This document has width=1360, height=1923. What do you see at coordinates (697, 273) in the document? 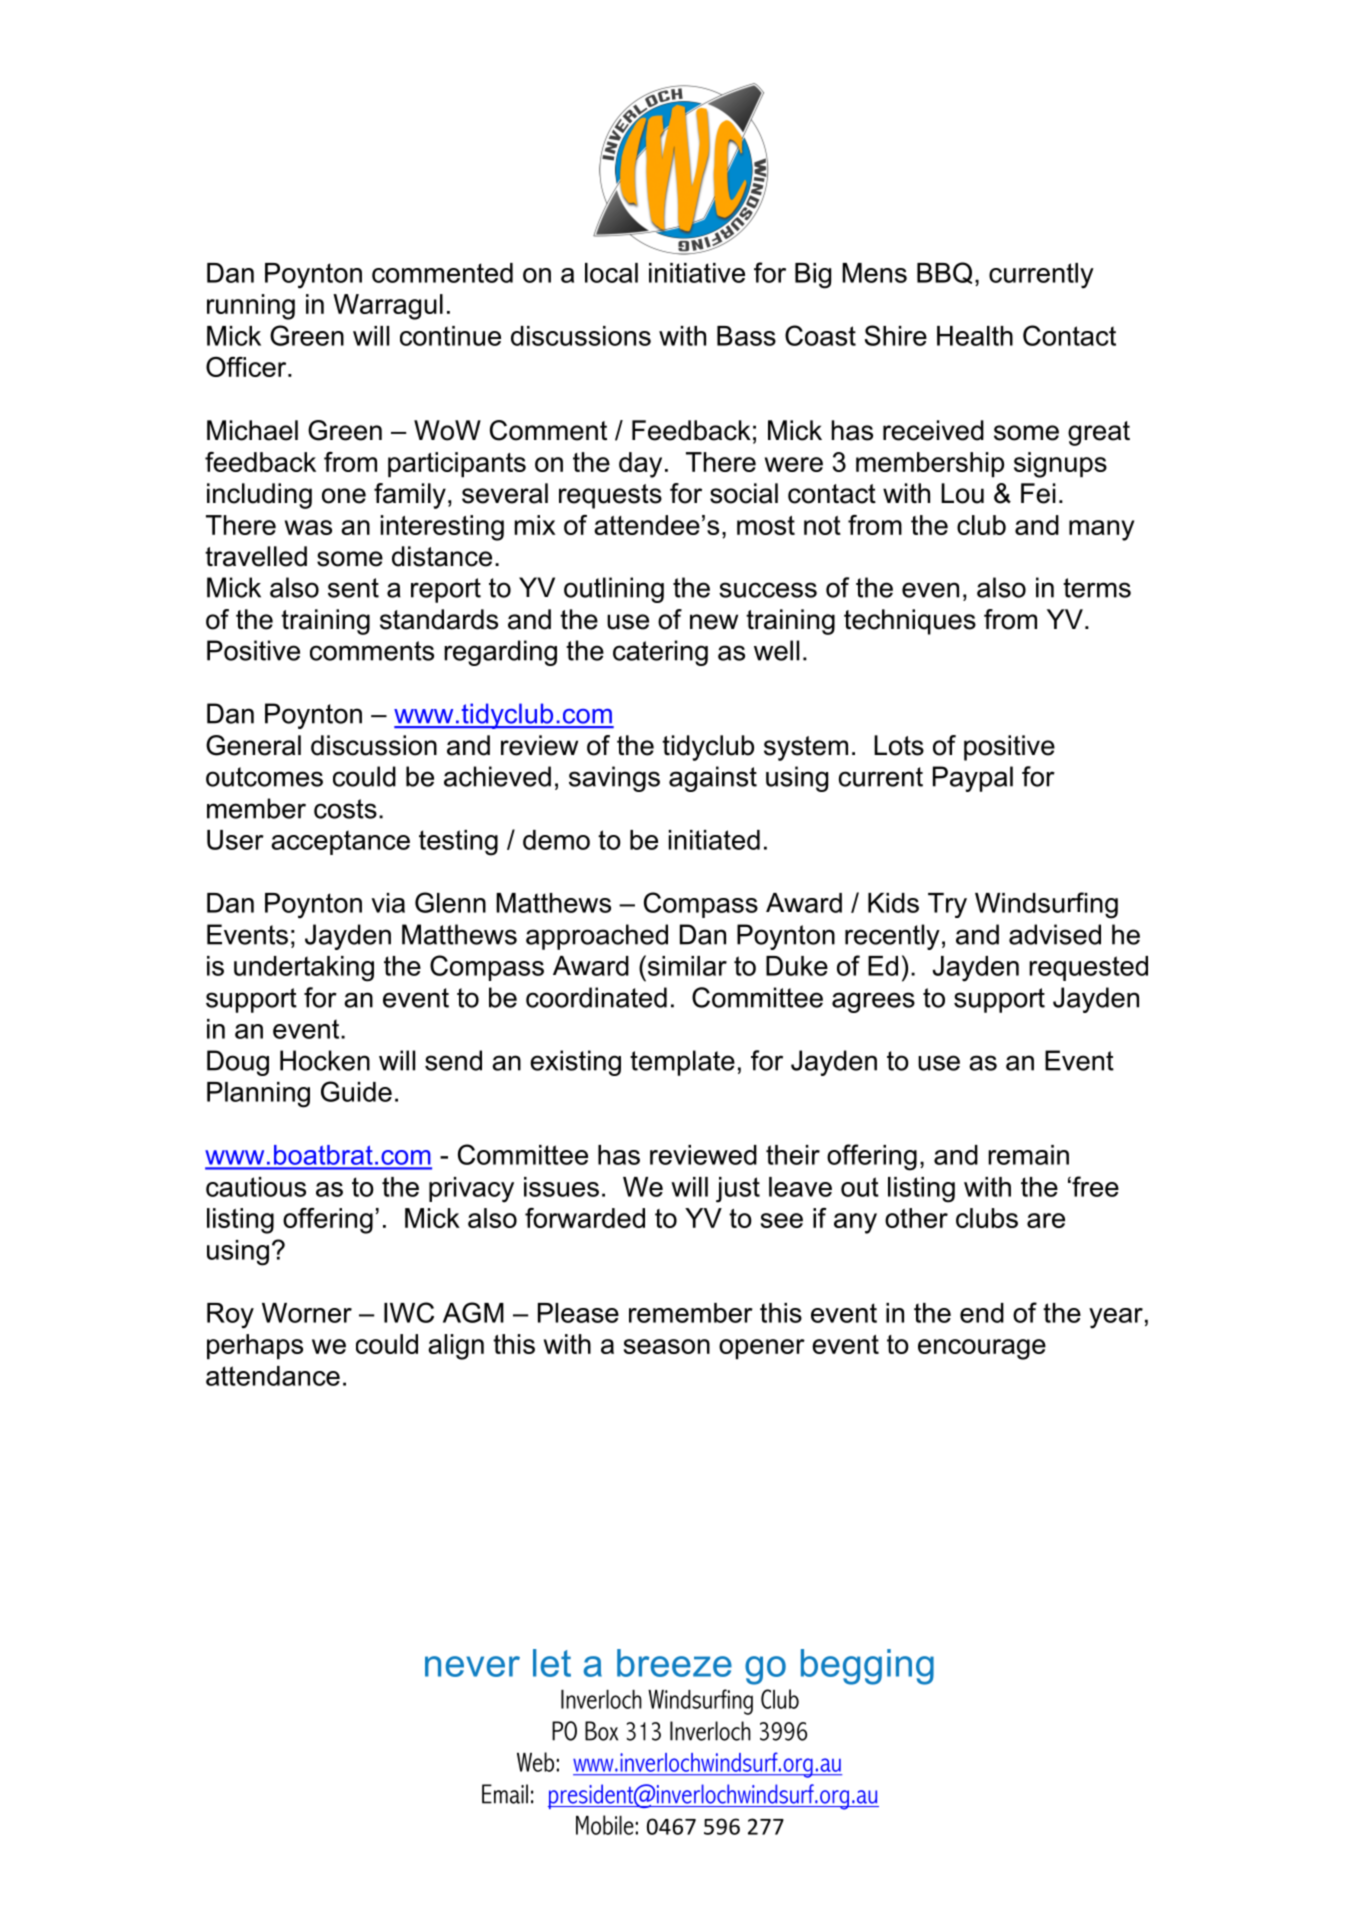
I see `initiative` at bounding box center [697, 273].
